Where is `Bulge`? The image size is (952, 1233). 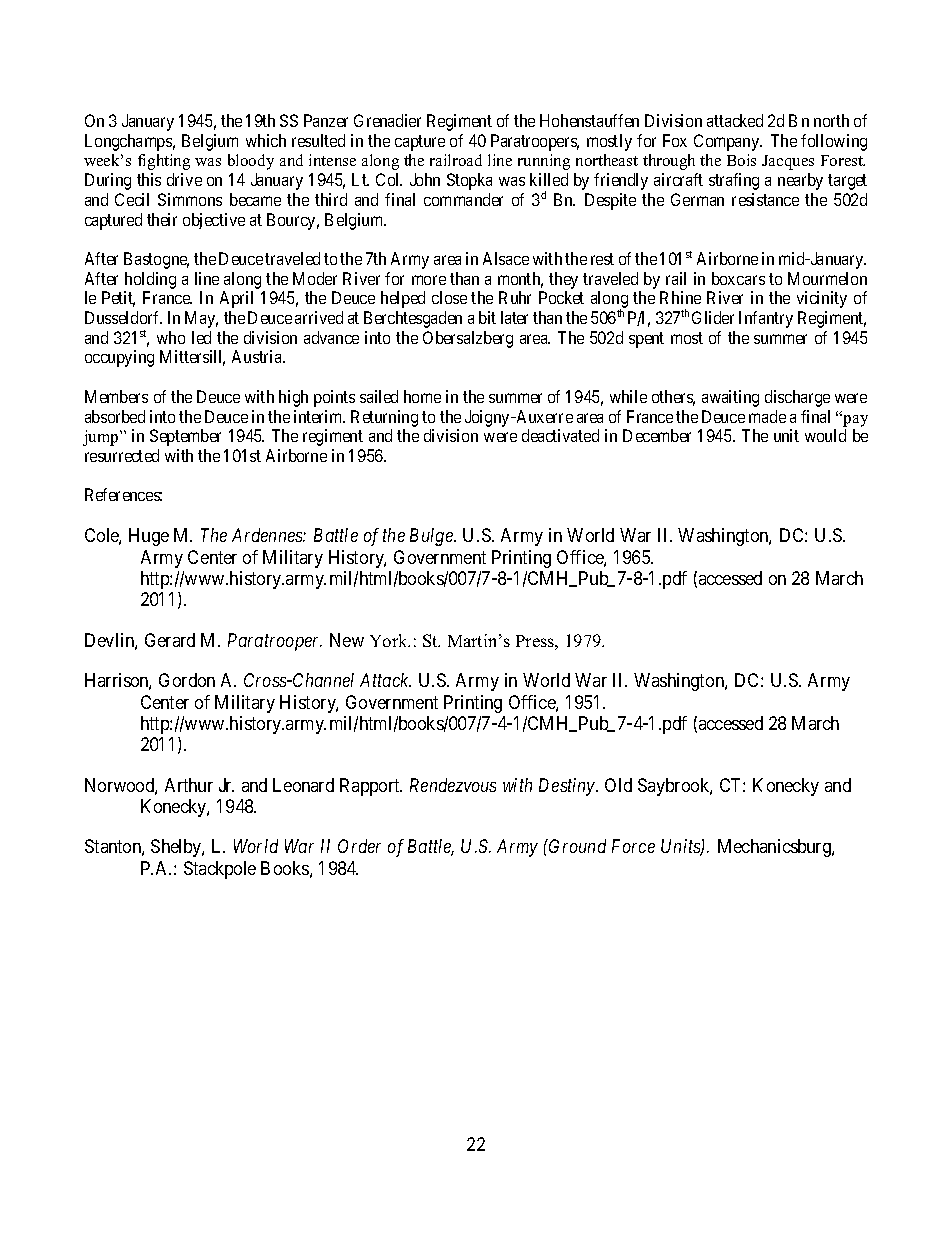
Bulge is located at coordinates (432, 537).
